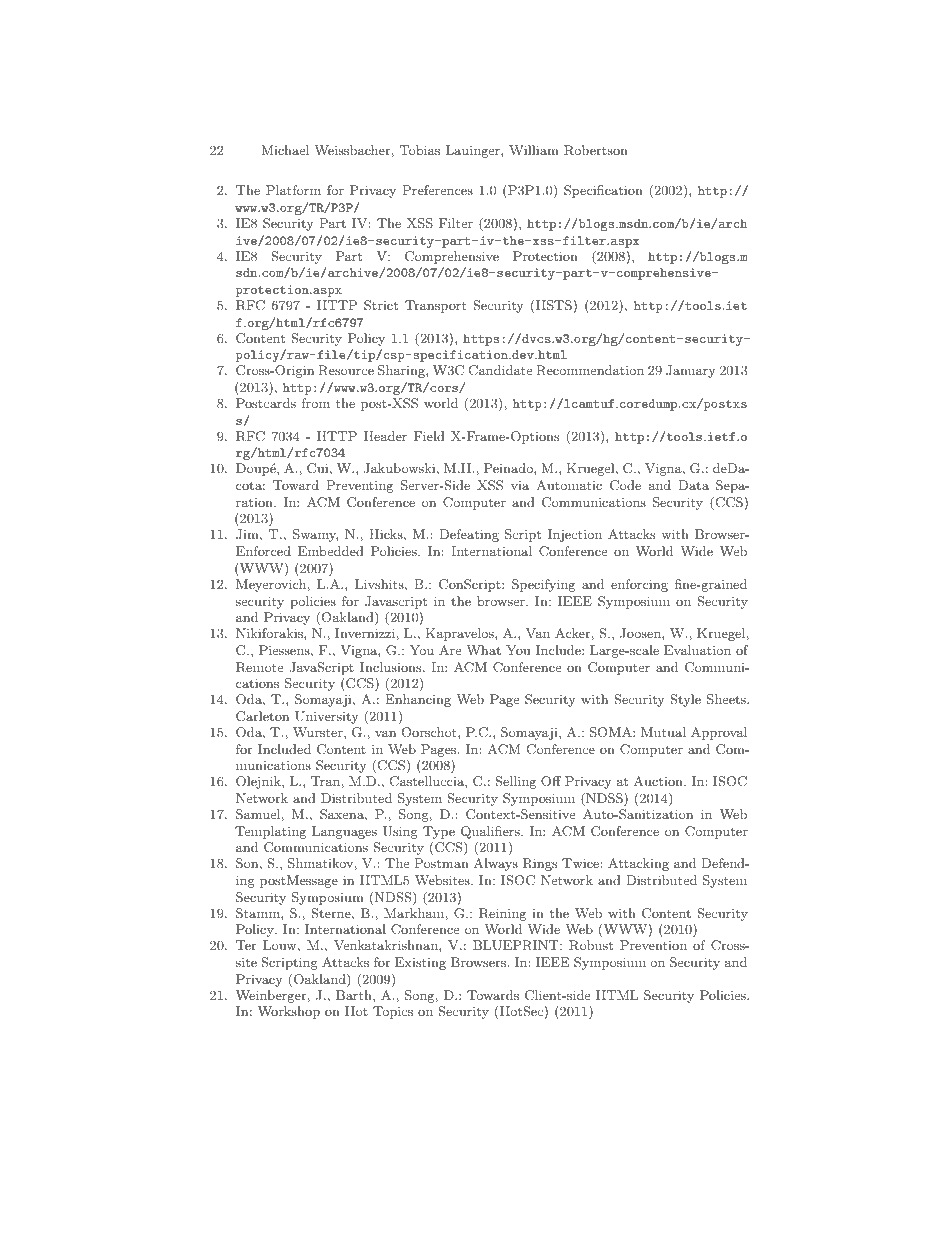  What do you see at coordinates (344, 832) in the document?
I see `Languages` at bounding box center [344, 832].
